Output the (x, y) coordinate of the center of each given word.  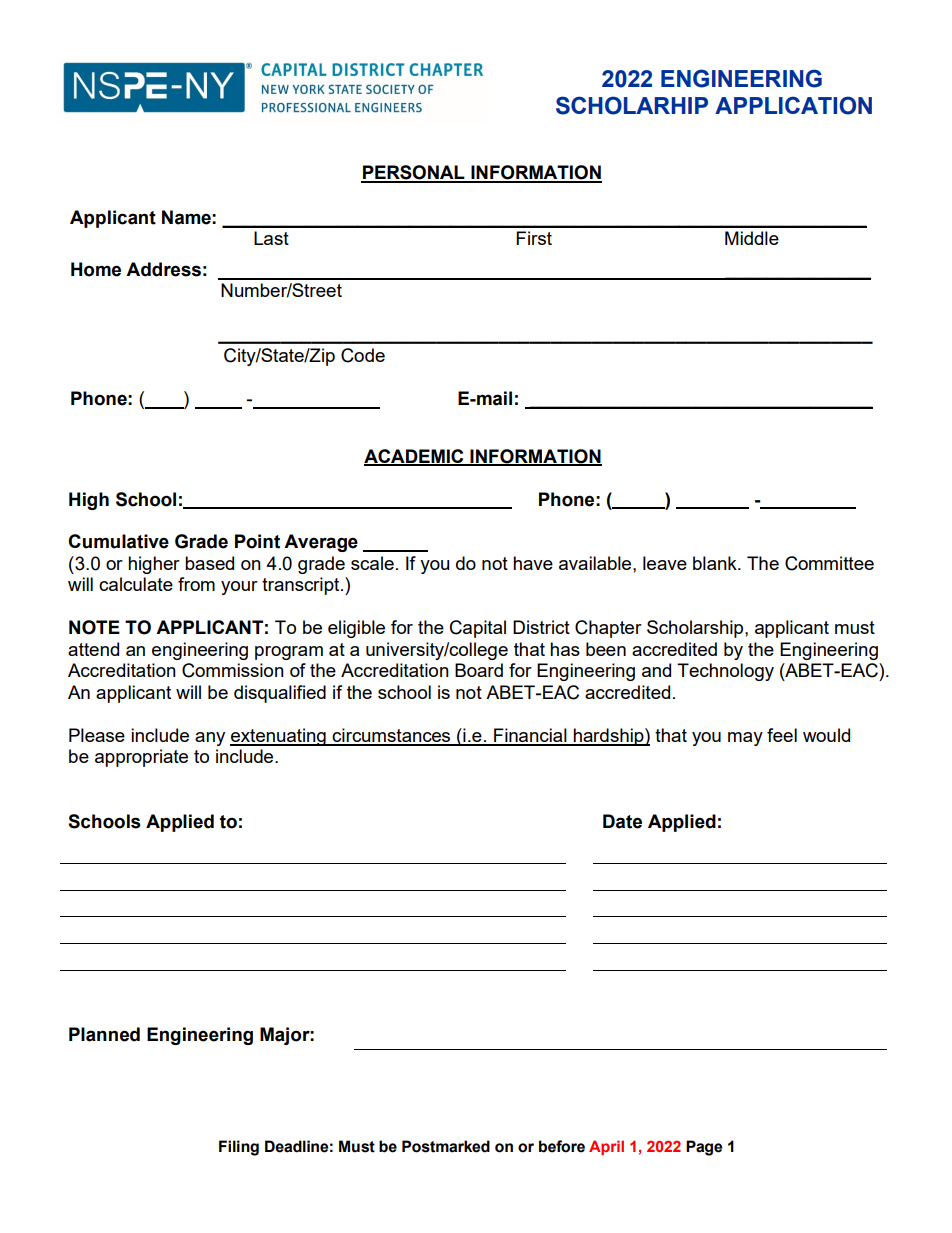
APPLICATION (793, 105)
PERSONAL (414, 173)
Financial (530, 736)
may (745, 739)
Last (271, 238)
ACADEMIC (415, 457)
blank (716, 563)
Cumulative (118, 541)
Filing (239, 1148)
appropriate (141, 758)
